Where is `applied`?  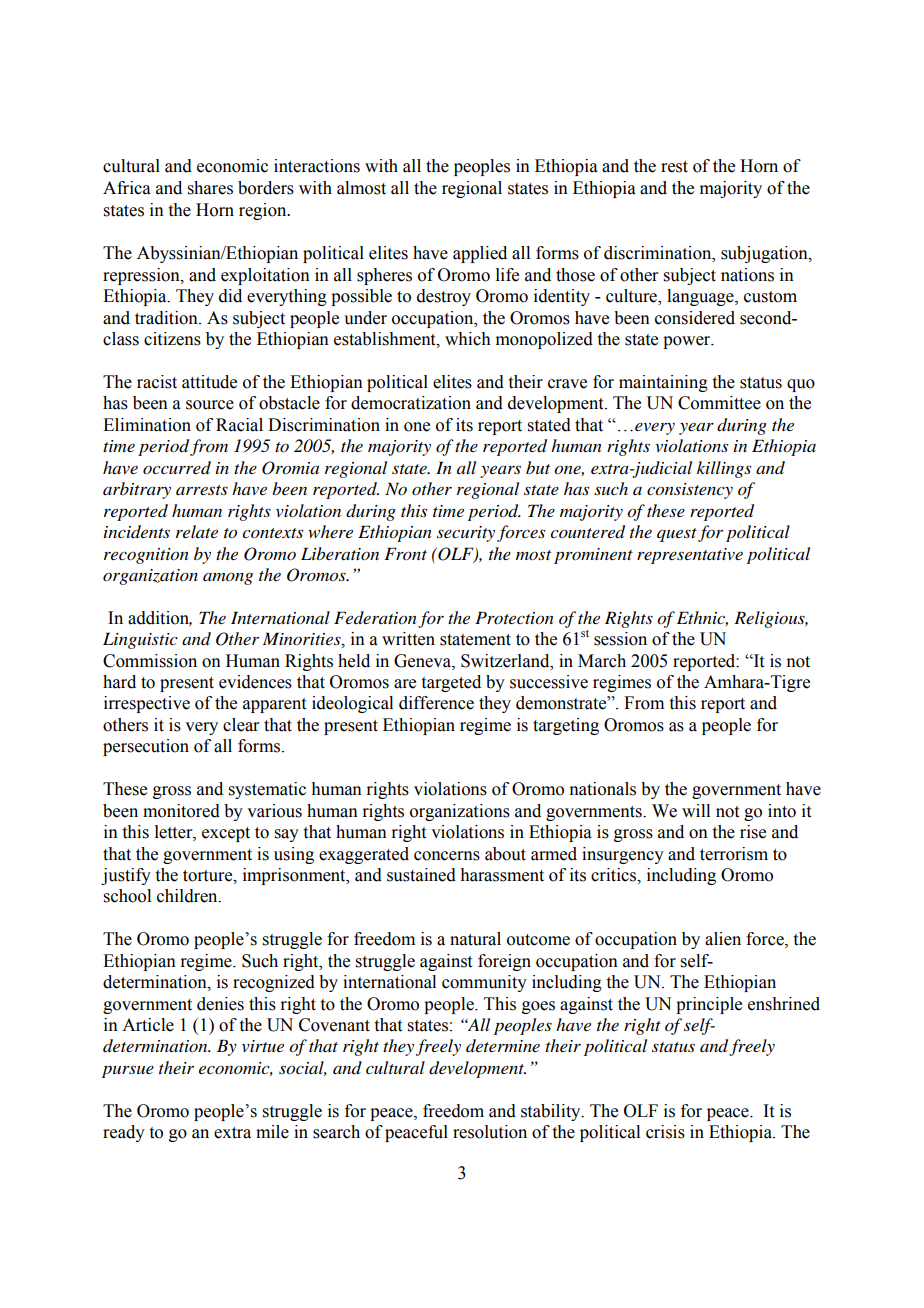 applied is located at coordinates (480, 254).
